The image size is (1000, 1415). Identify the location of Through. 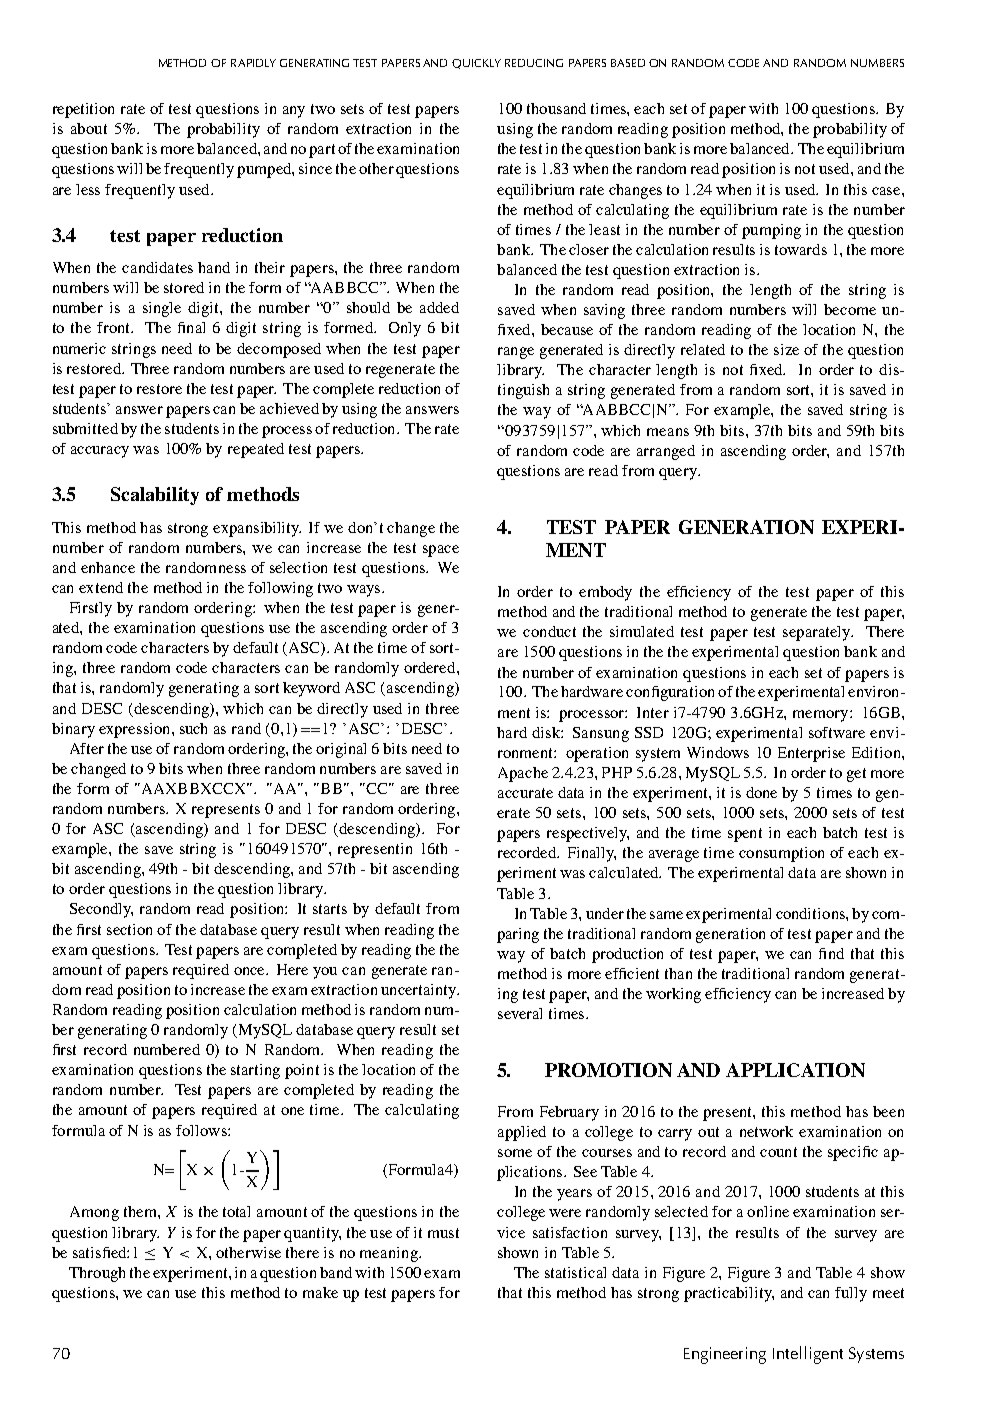
(97, 1274).
